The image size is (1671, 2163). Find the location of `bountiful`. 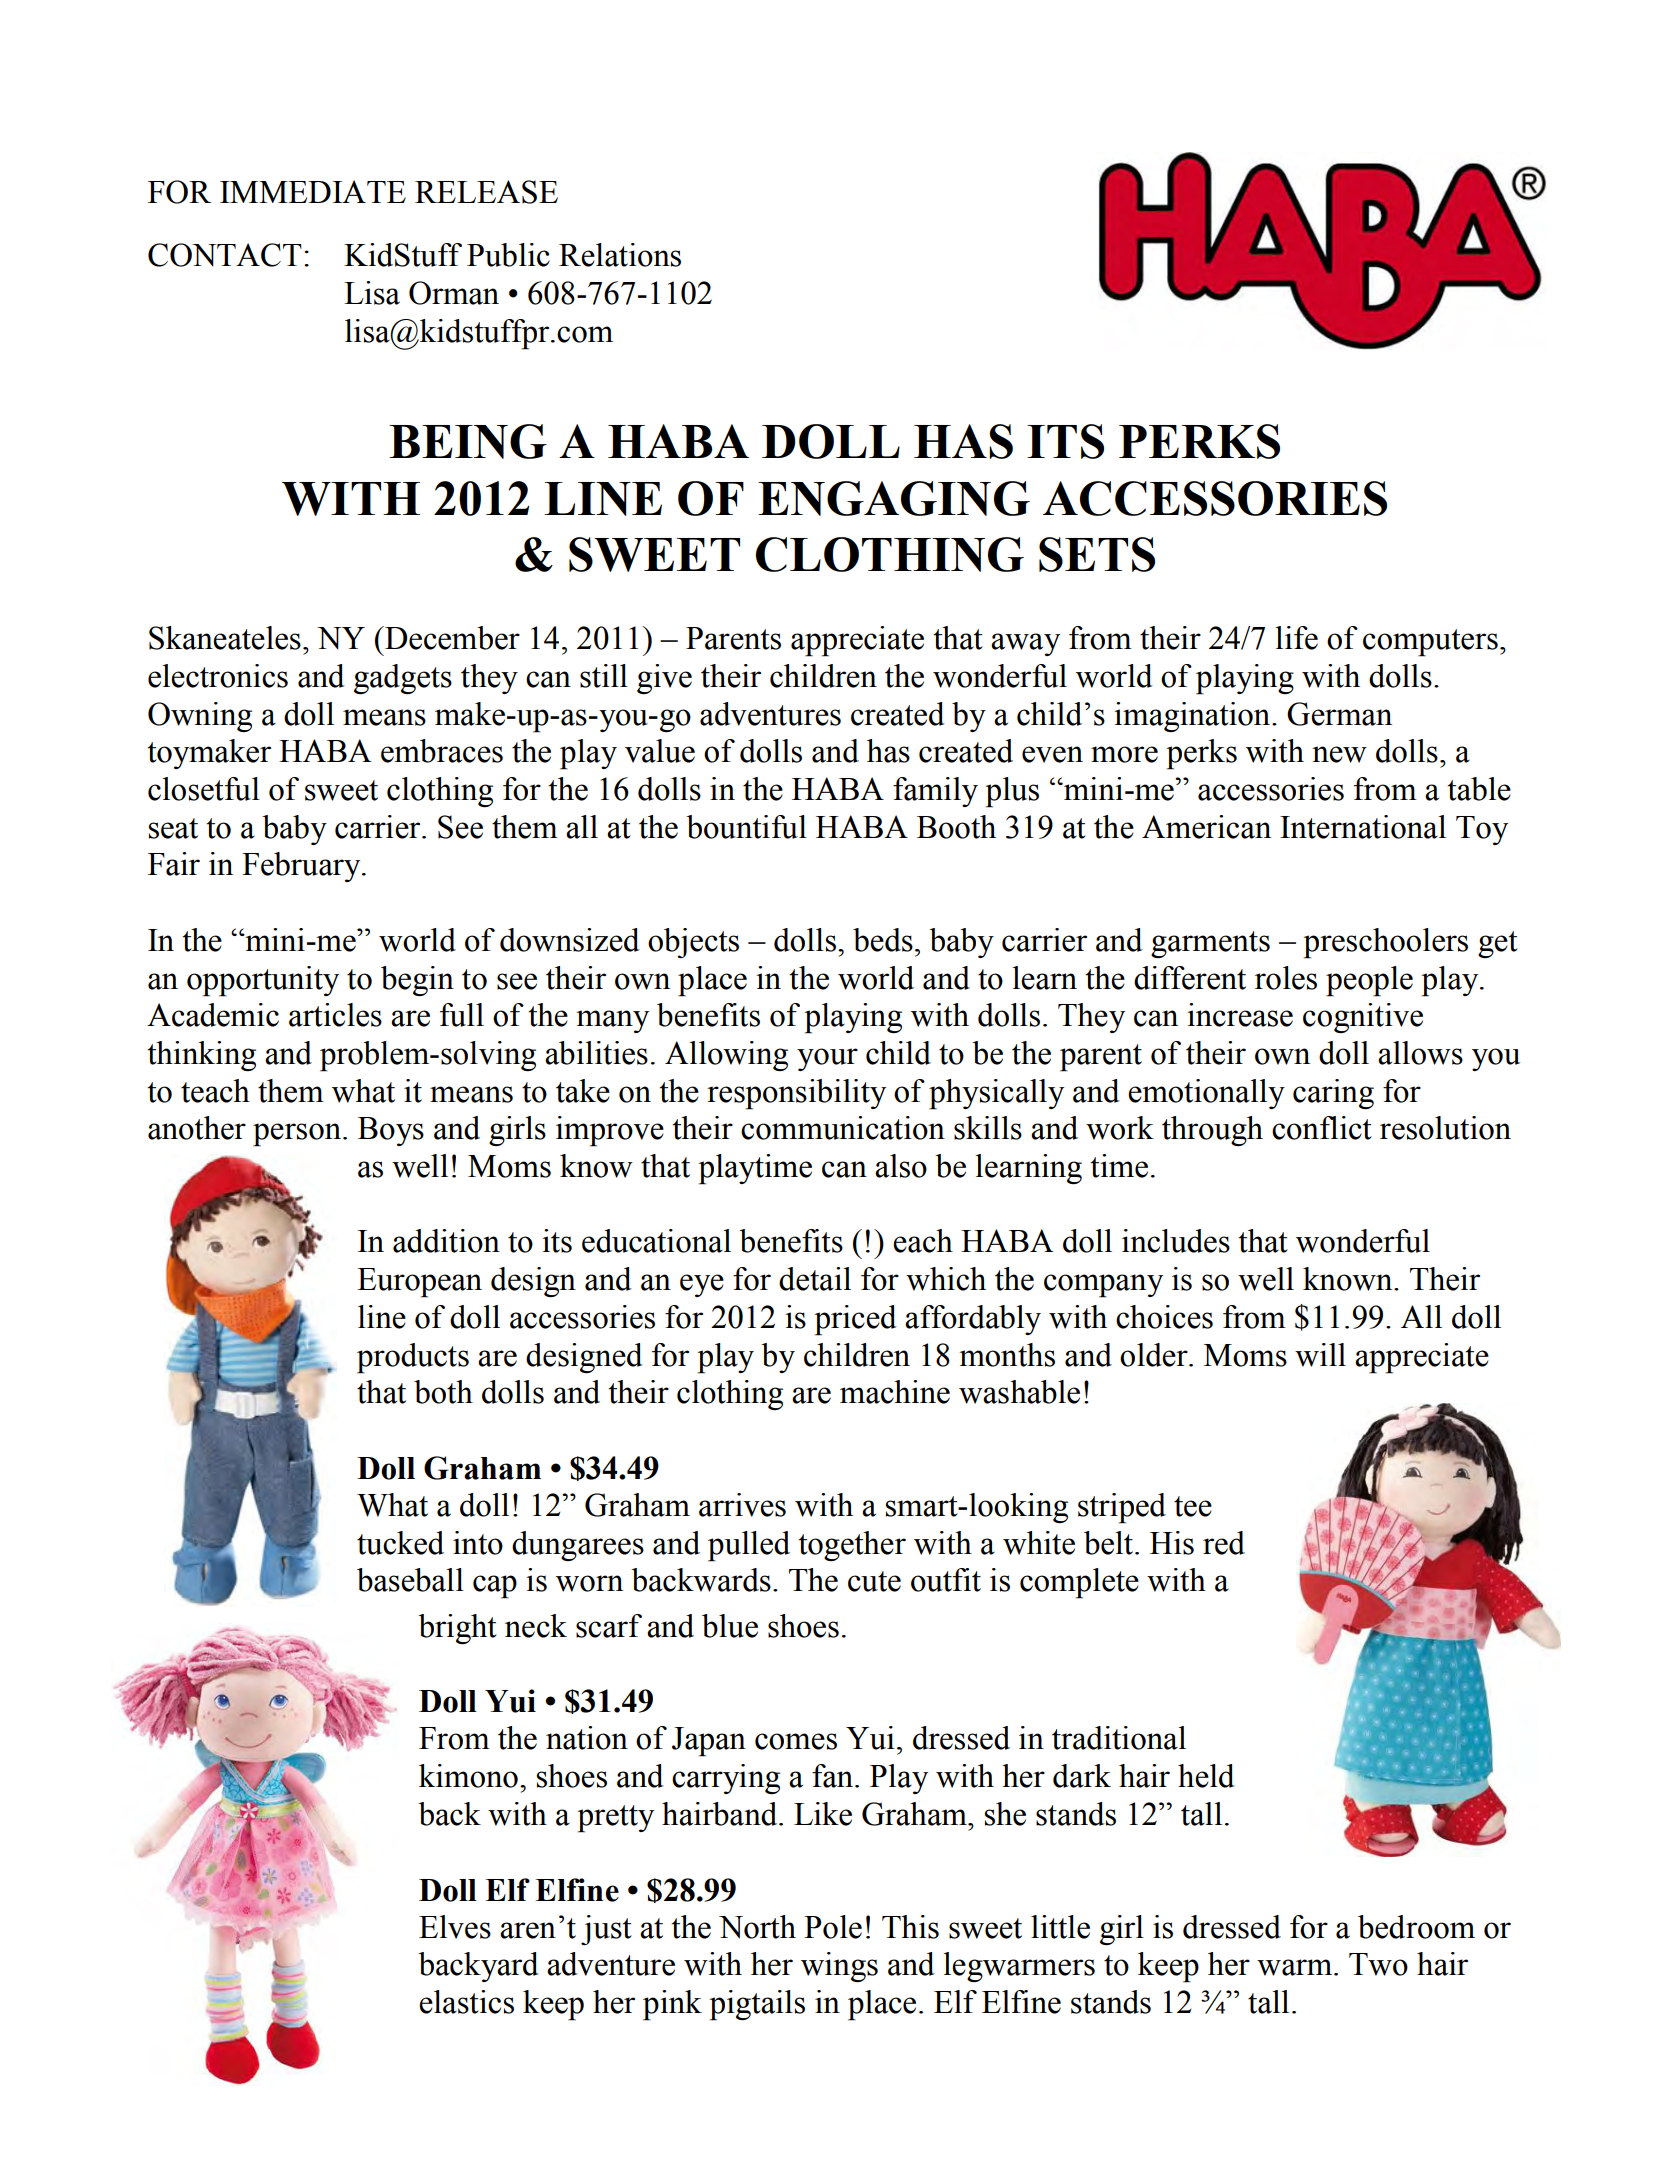

bountiful is located at coordinates (746, 827).
